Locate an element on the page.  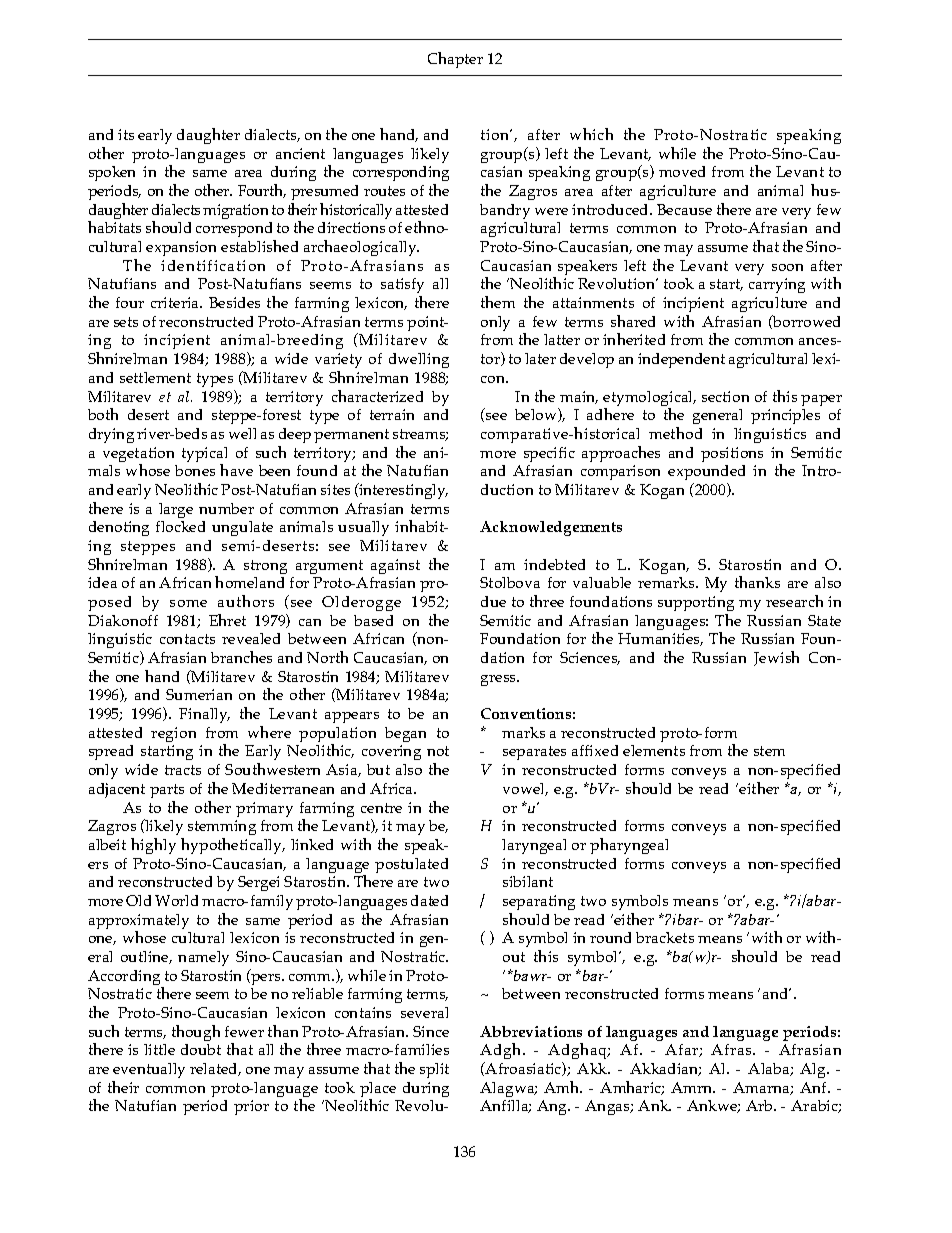
terrain is located at coordinates (392, 414).
